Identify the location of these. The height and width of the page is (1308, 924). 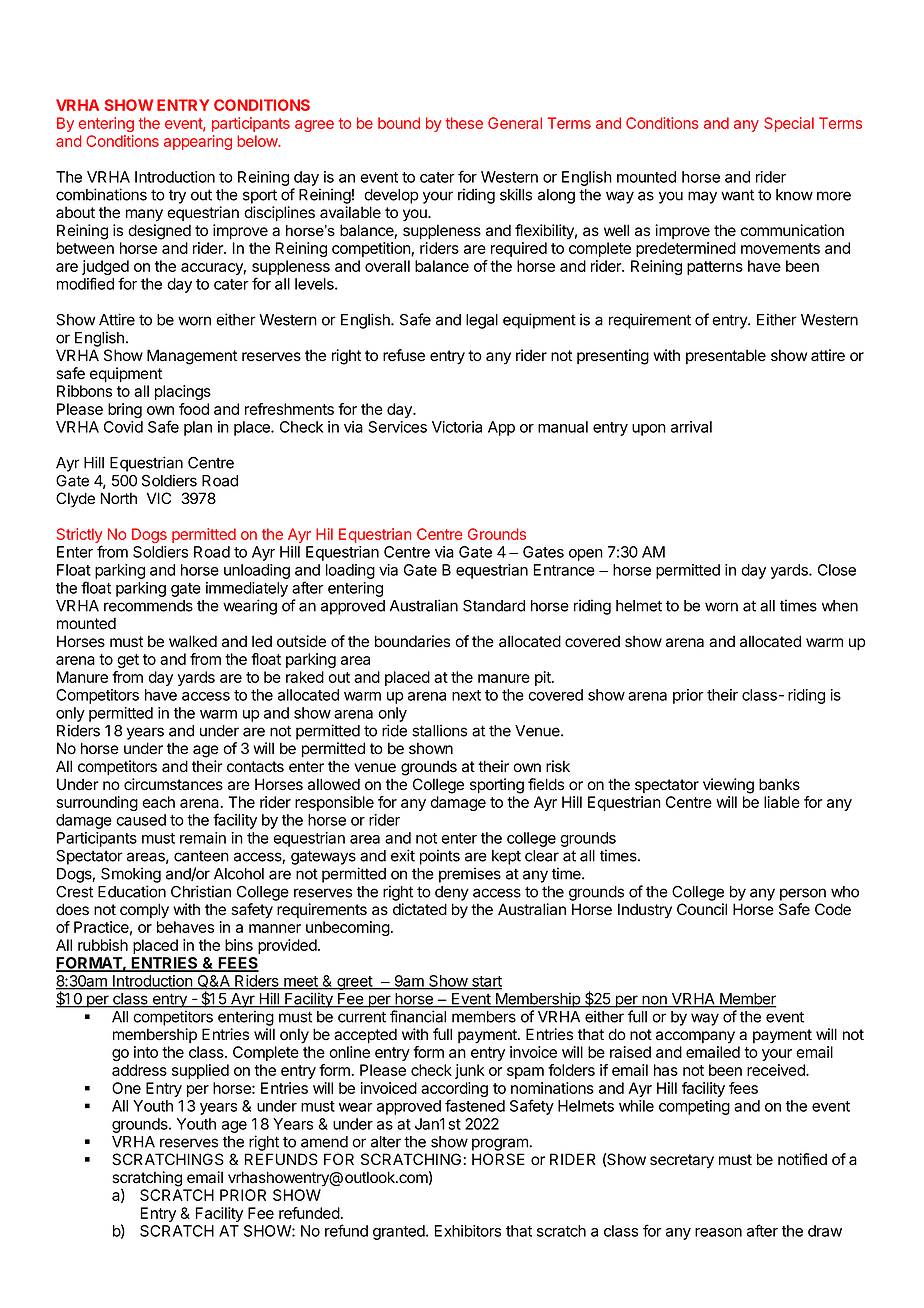
(464, 123).
